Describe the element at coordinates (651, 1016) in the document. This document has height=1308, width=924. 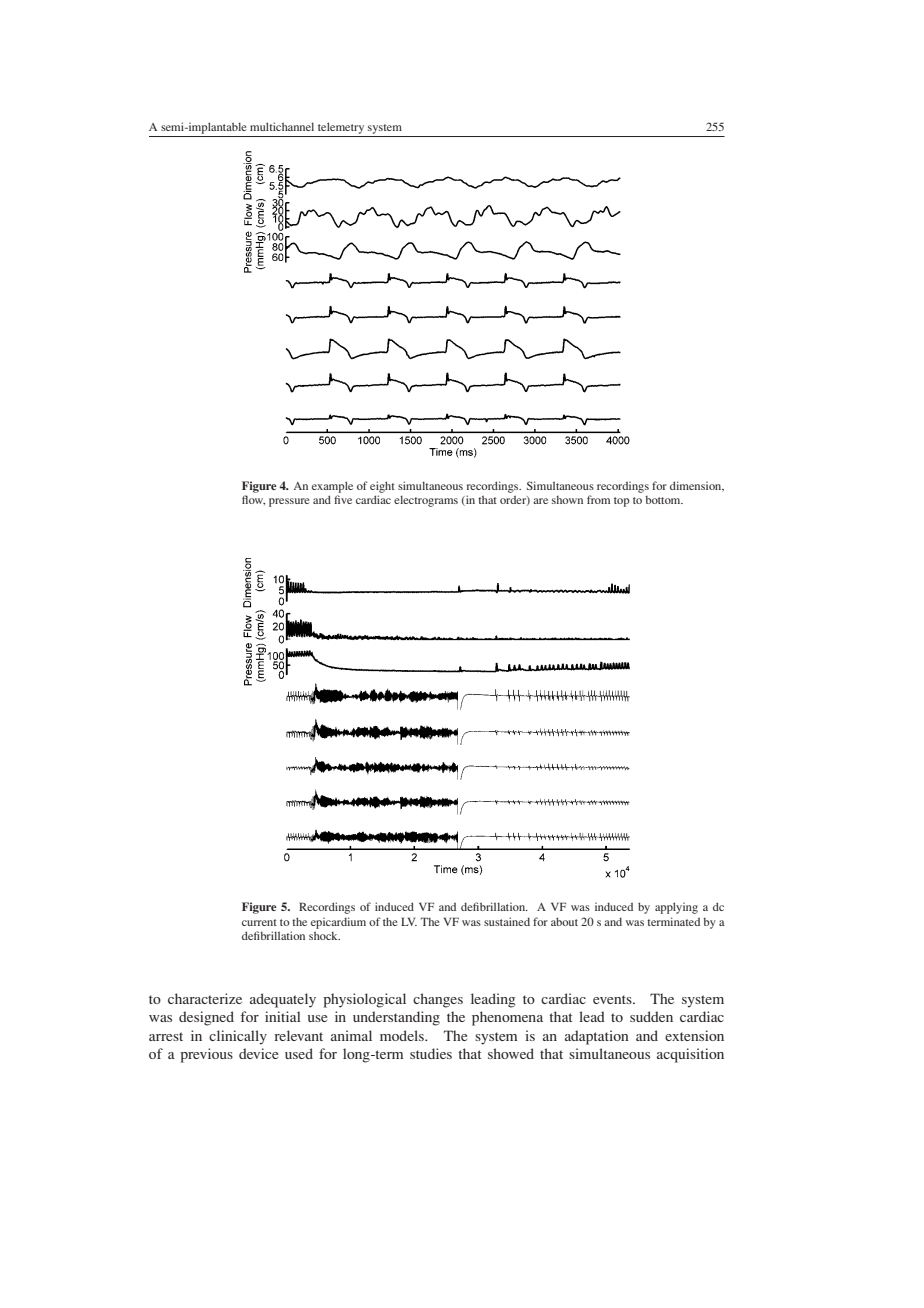
I see `sudden` at that location.
